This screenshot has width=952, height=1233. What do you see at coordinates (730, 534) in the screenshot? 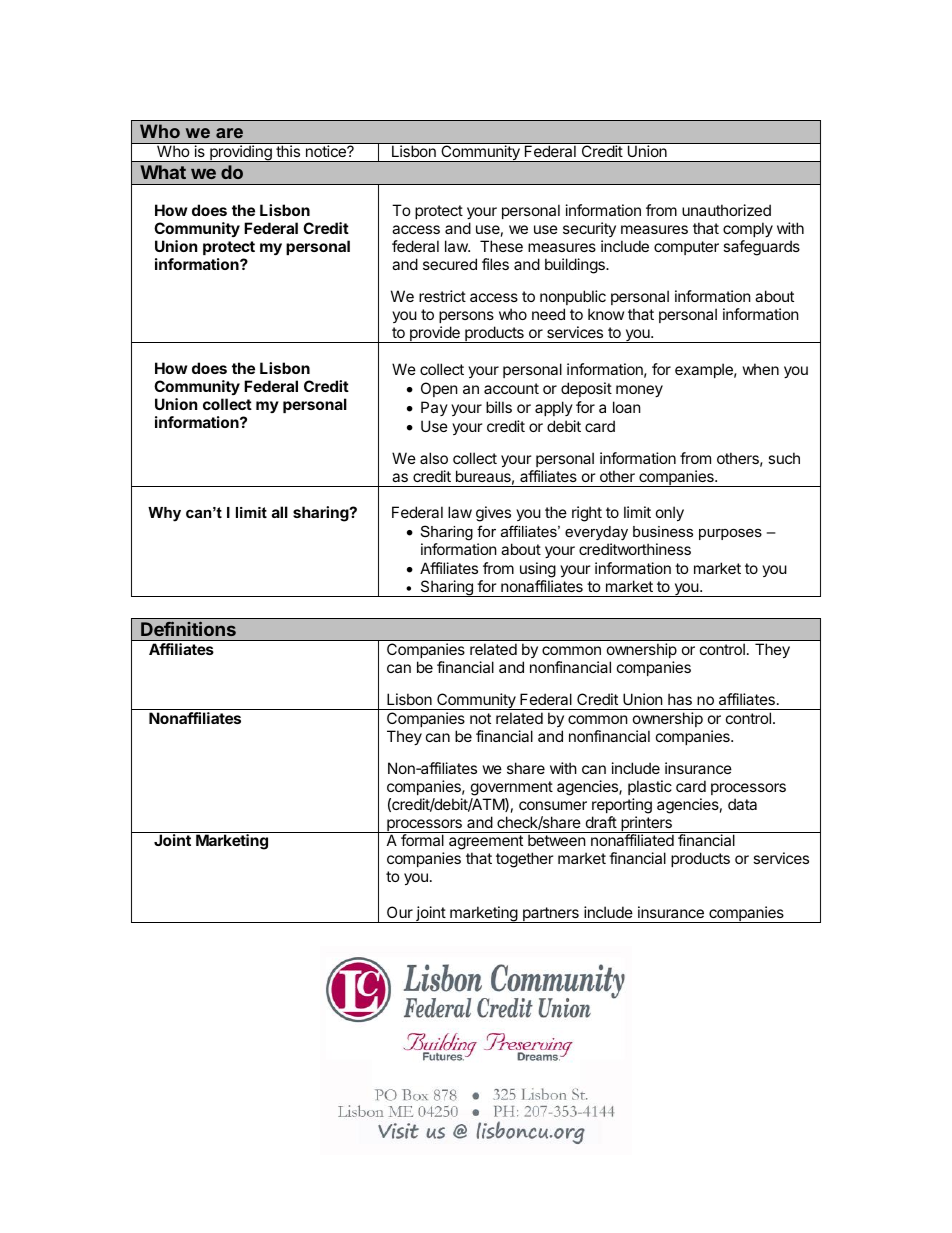
I see `purposes` at bounding box center [730, 534].
